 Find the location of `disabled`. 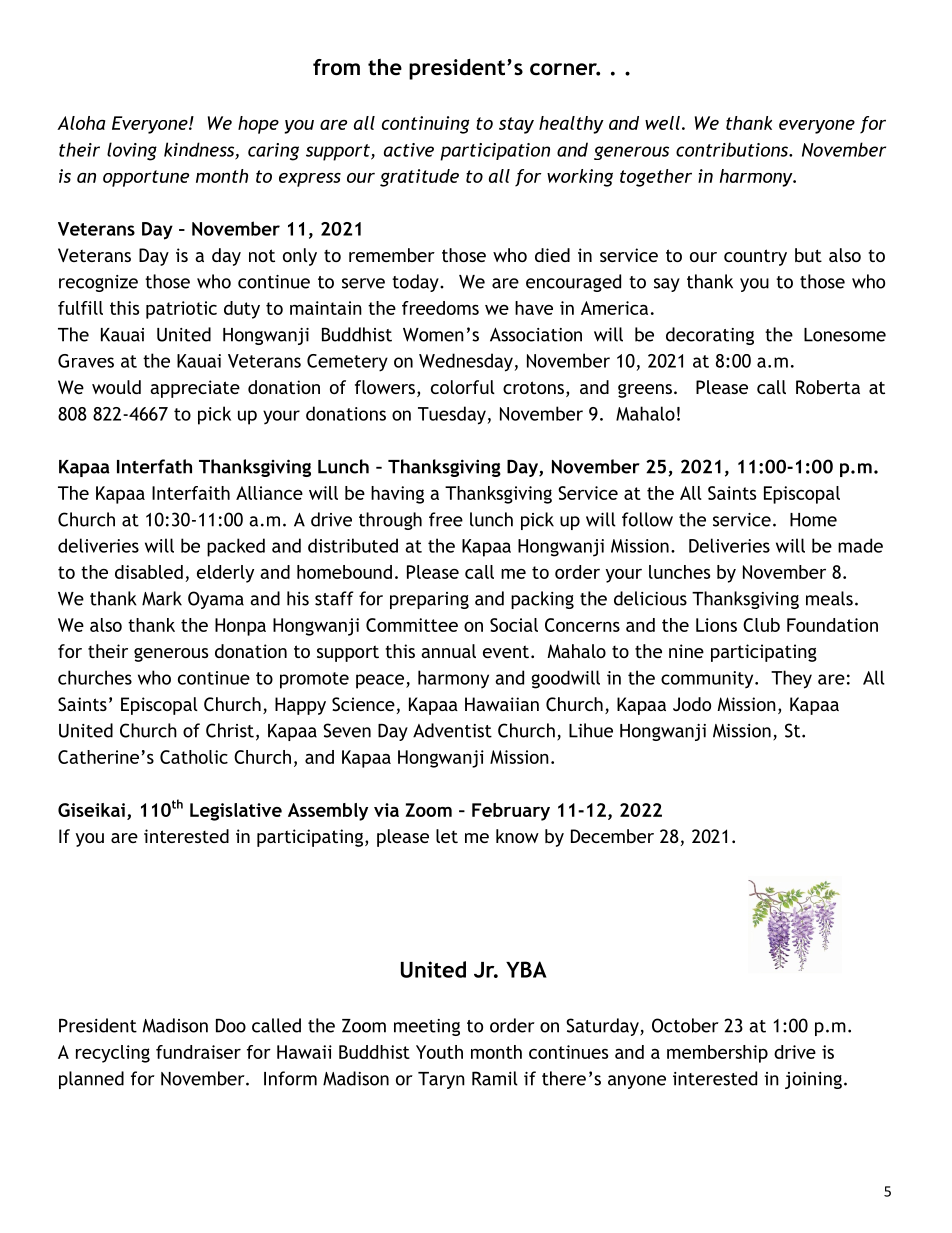

disabled is located at coordinates (149, 572).
